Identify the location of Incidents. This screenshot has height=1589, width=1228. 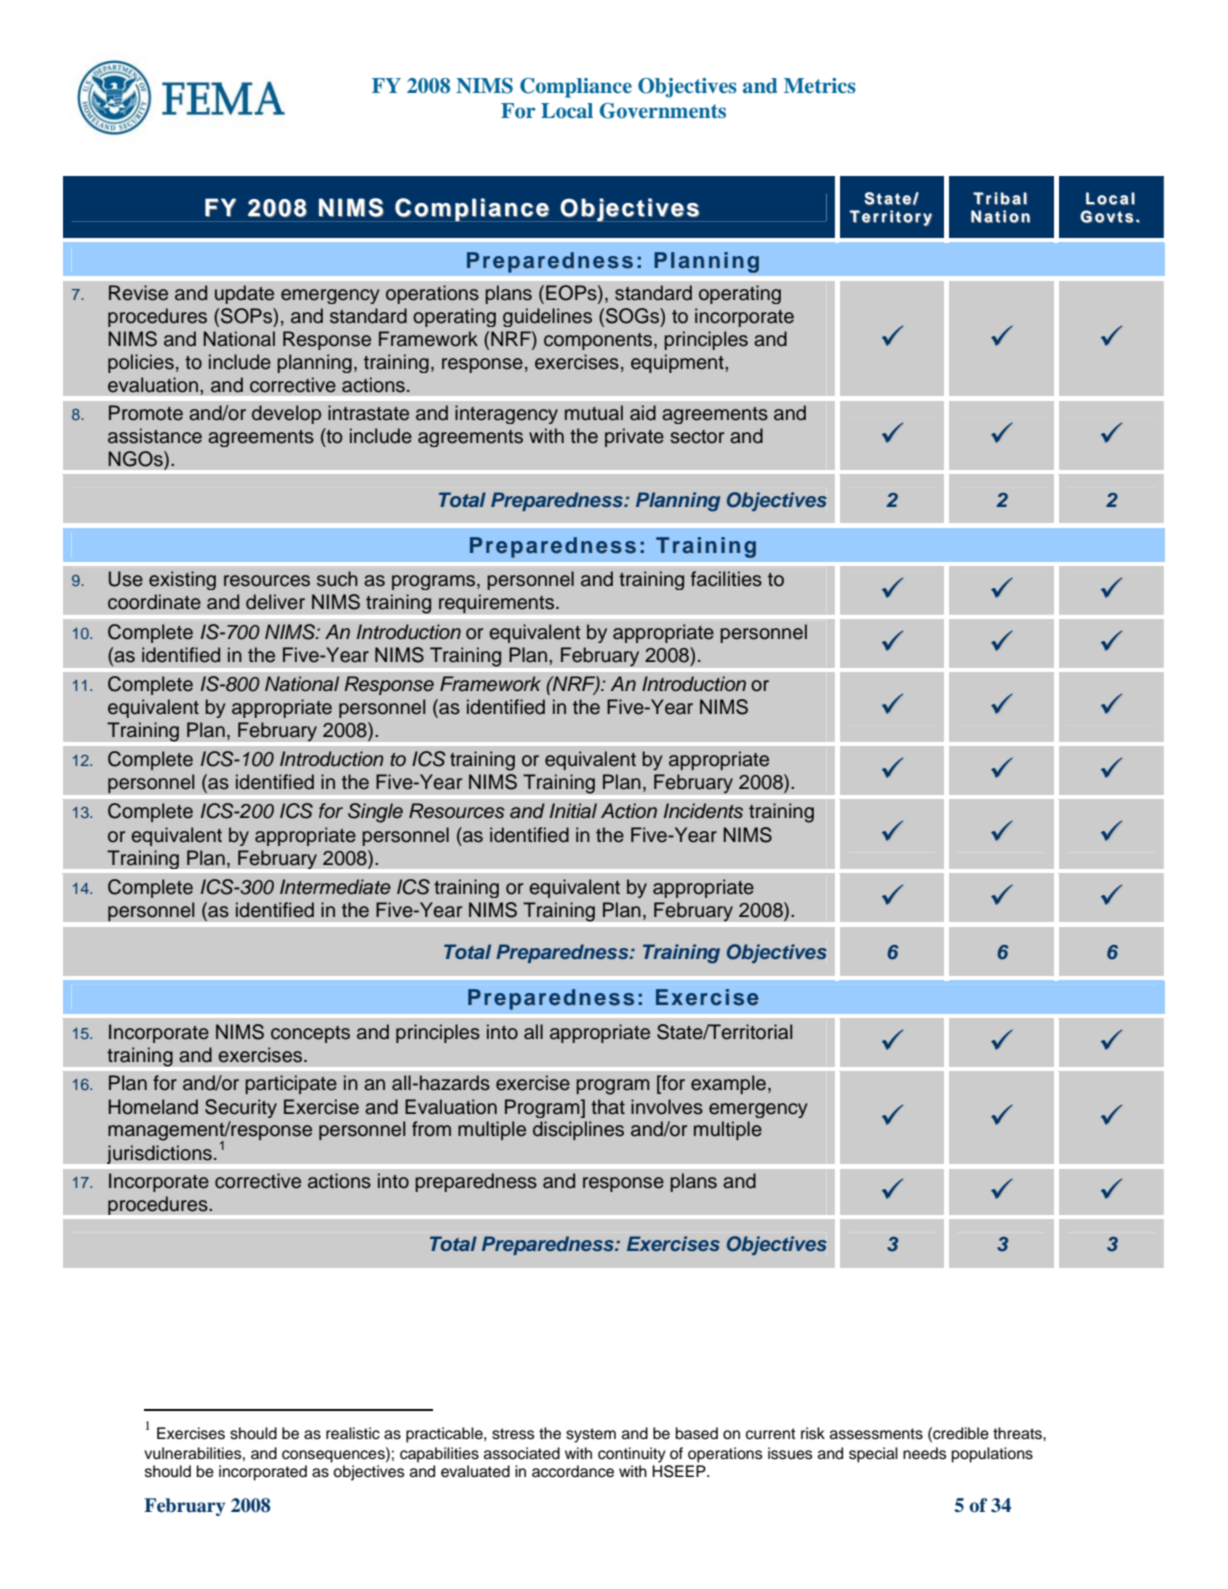
(703, 811).
